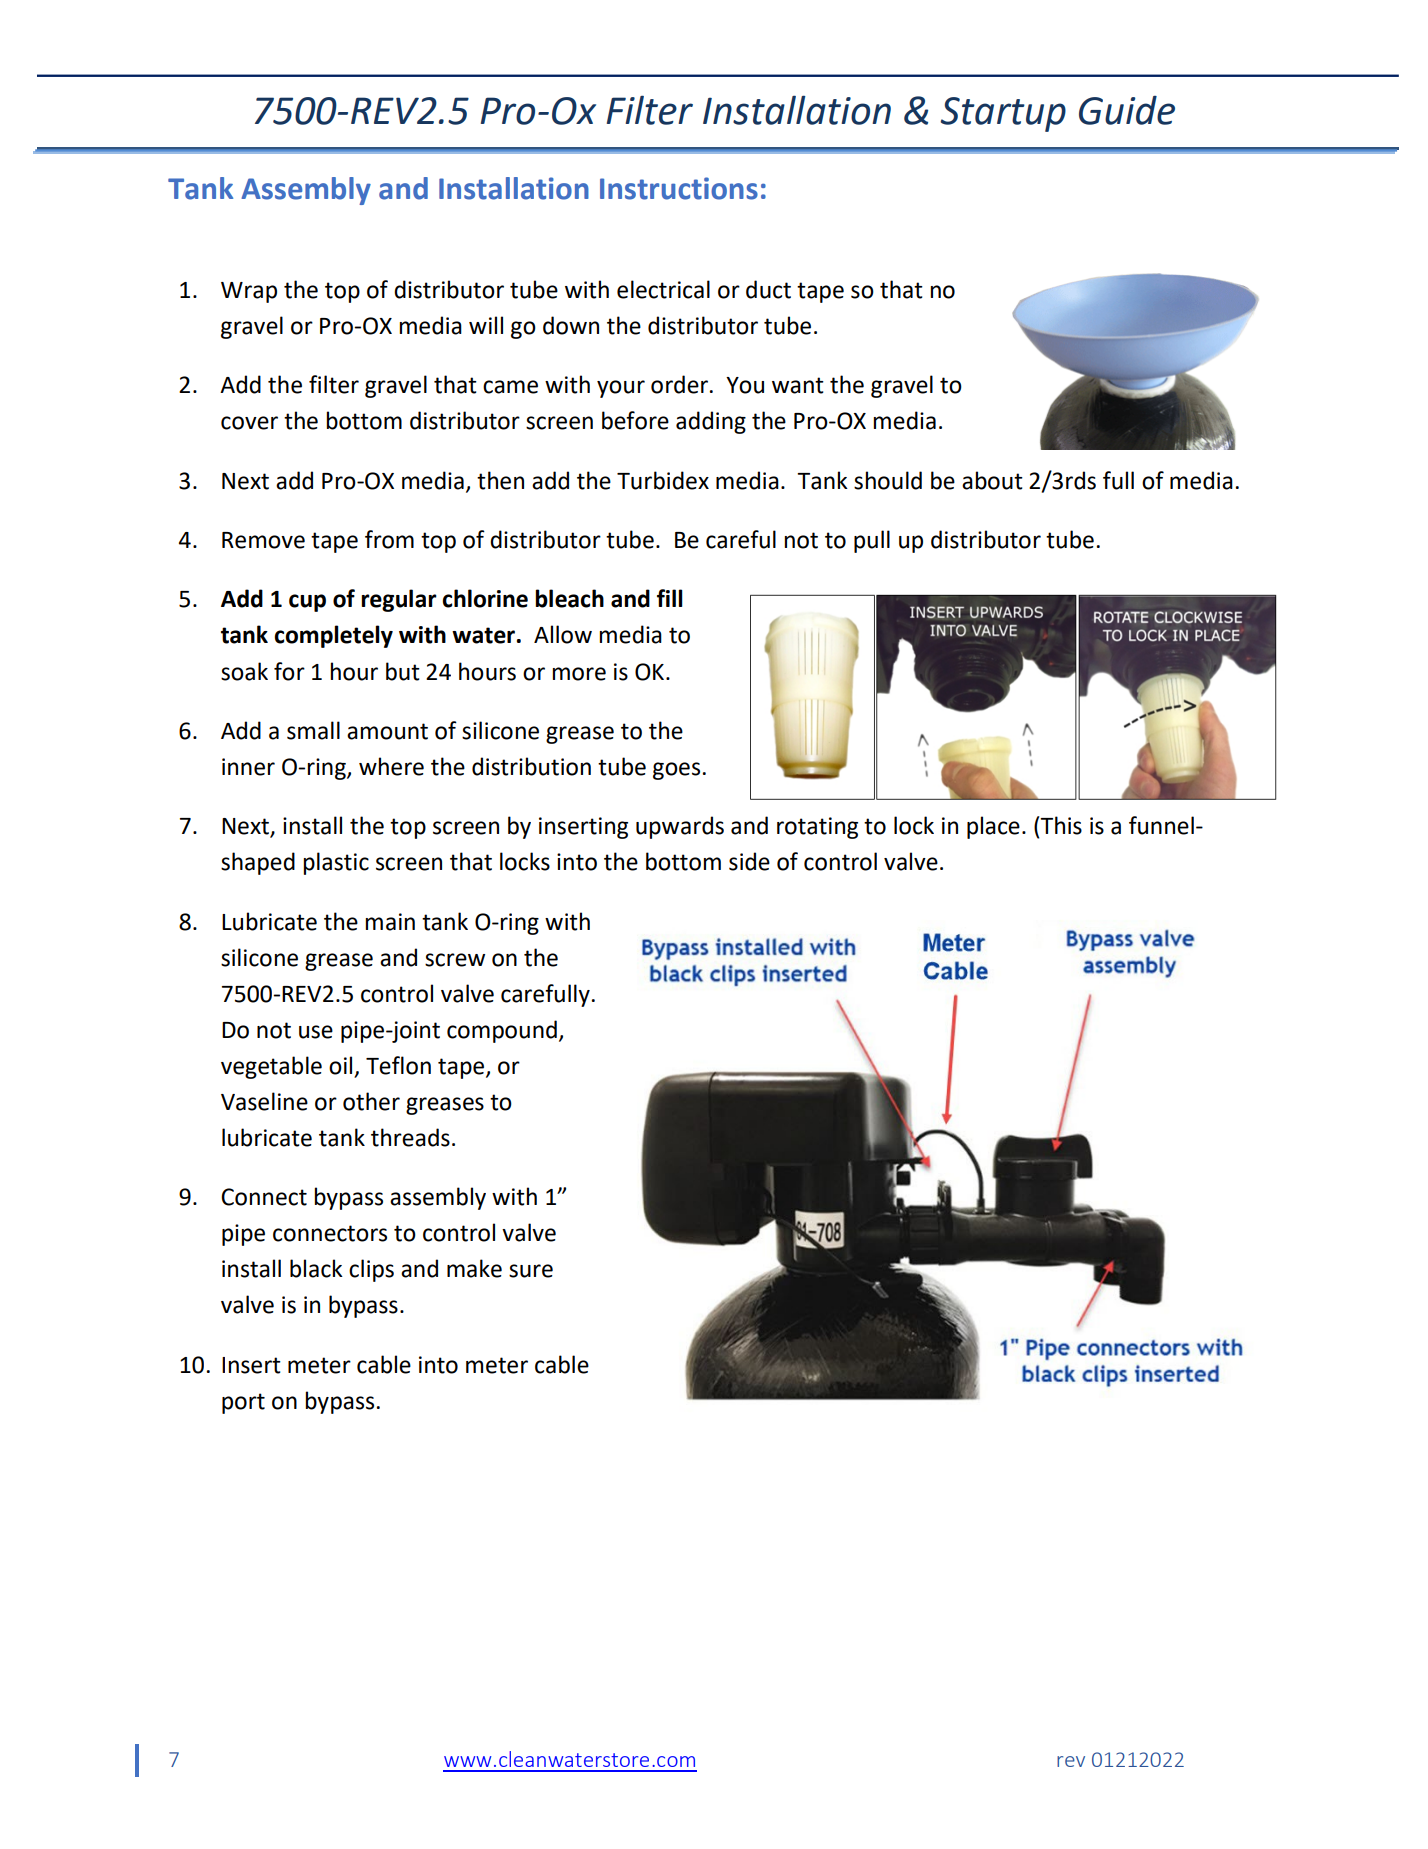 This screenshot has width=1428, height=1849. What do you see at coordinates (993, 827) in the screenshot?
I see `place` at bounding box center [993, 827].
